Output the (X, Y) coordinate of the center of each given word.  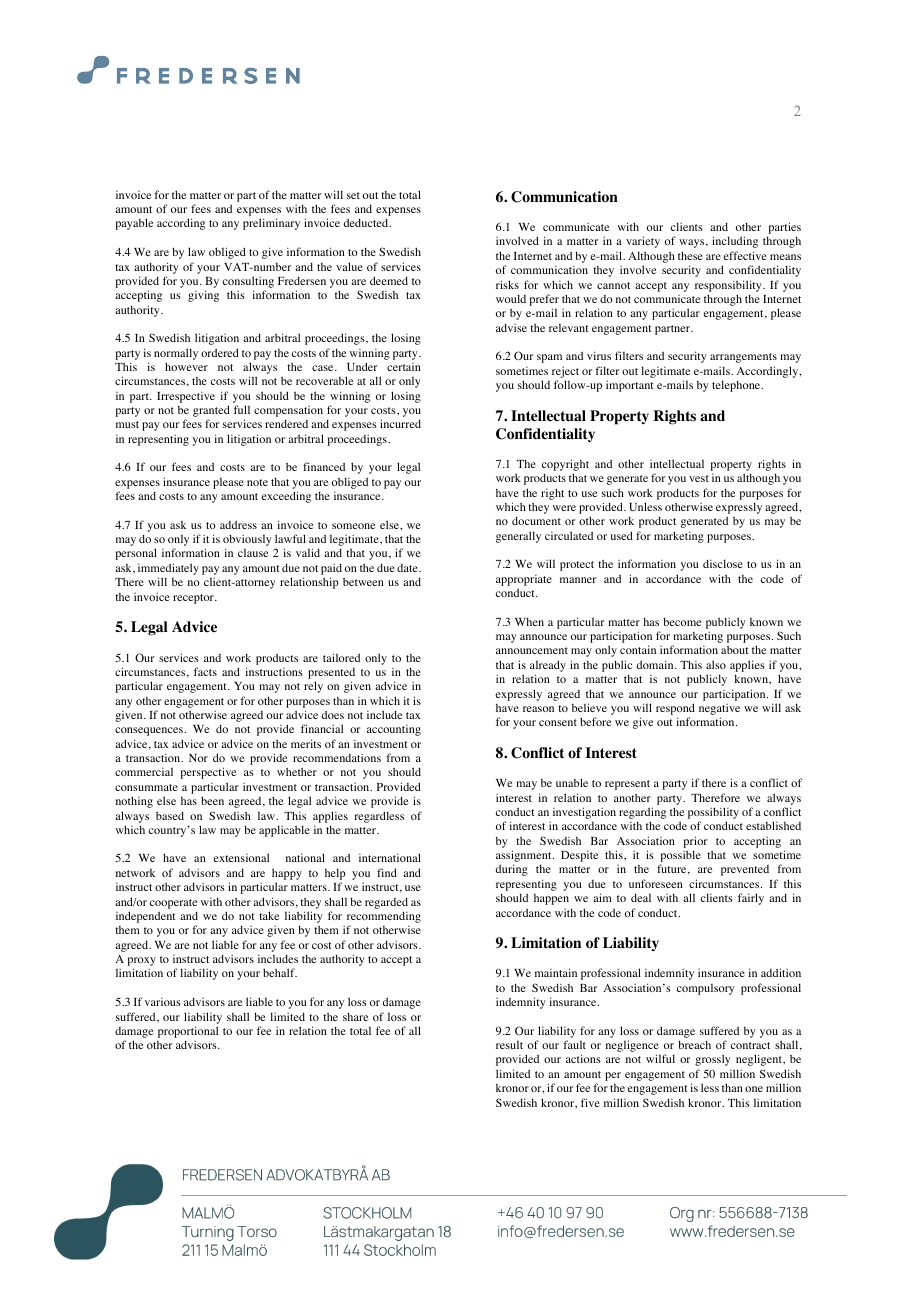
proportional (188, 1032)
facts (205, 671)
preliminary (271, 224)
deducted (367, 222)
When (529, 622)
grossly (713, 1060)
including (735, 242)
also (716, 664)
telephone (737, 386)
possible (680, 857)
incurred (400, 423)
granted (211, 412)
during (512, 870)
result (509, 1045)
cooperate (173, 904)
